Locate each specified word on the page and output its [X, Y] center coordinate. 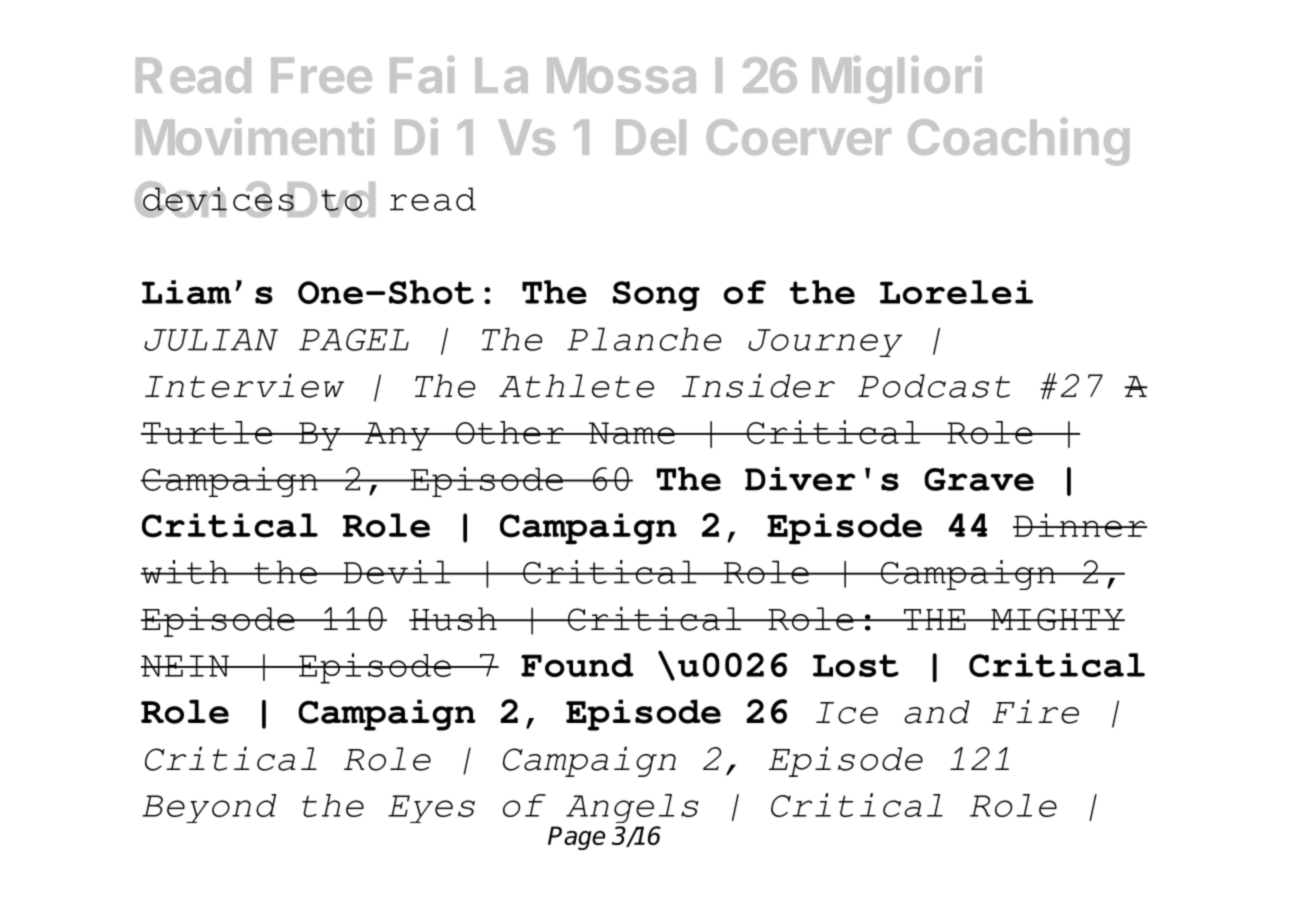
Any [397, 436]
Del [651, 137]
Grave [979, 479]
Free [321, 75]
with [186, 572]
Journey [825, 343]
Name [631, 433]
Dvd [330, 200]
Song [656, 296]
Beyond [209, 808]
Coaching [1018, 142]
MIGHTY [1057, 619]
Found [577, 665]
